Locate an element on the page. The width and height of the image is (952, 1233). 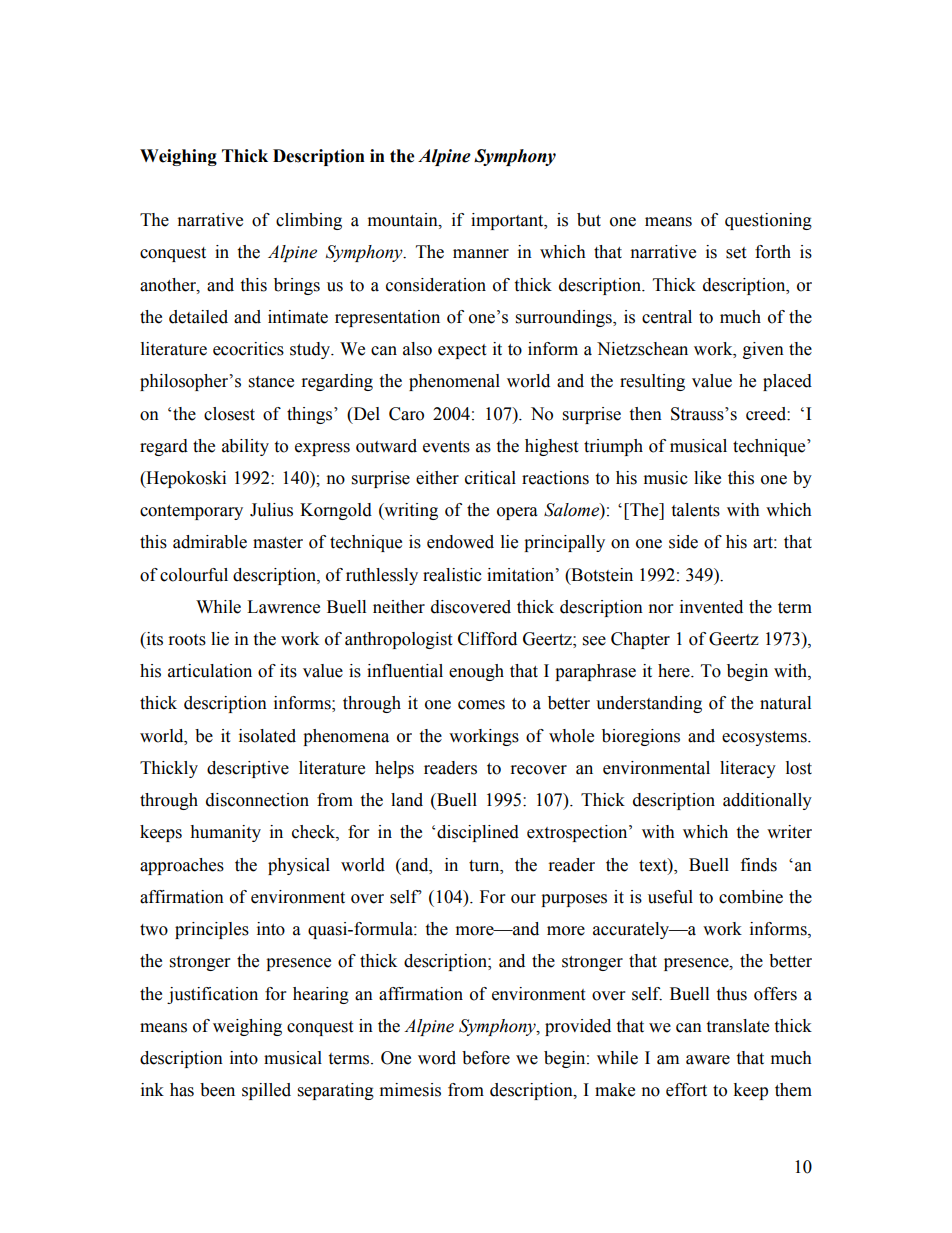
finds is located at coordinates (759, 865).
